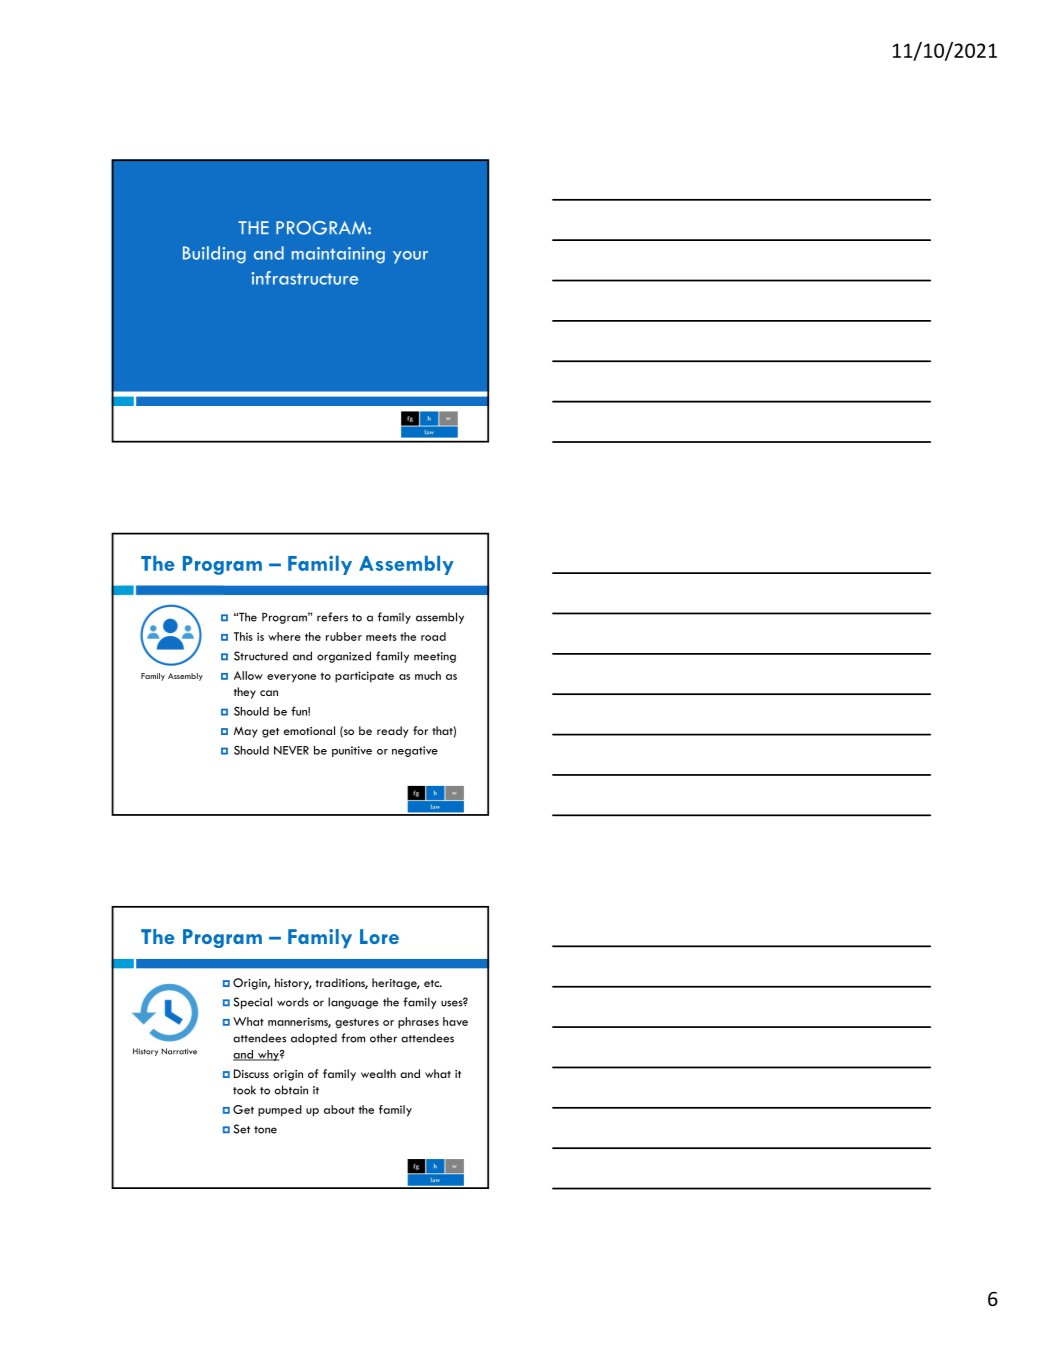 The image size is (1042, 1349). What do you see at coordinates (241, 1129) in the page?
I see `Set` at bounding box center [241, 1129].
